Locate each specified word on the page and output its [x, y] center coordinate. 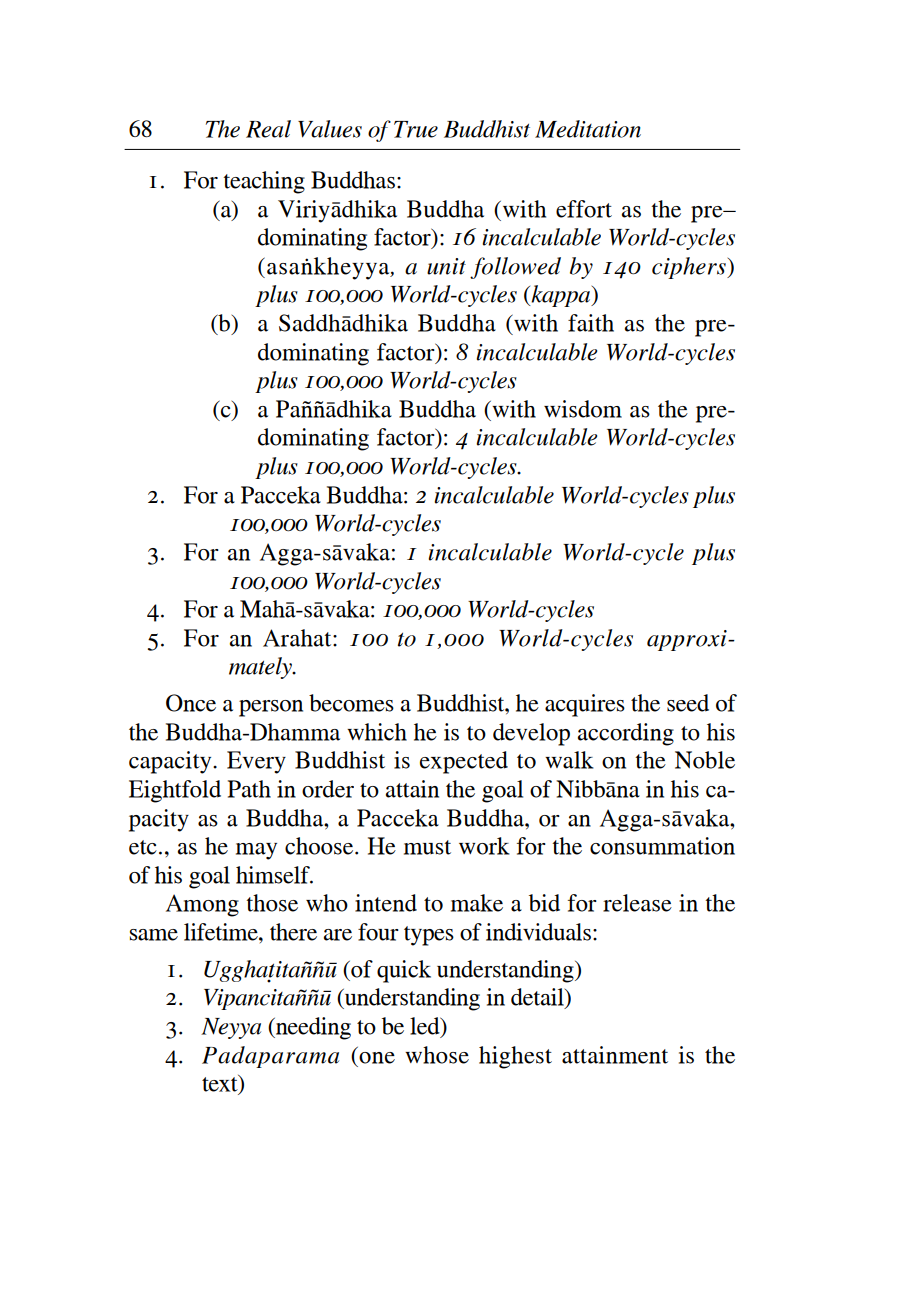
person [271, 708]
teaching [264, 182]
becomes [351, 703]
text [221, 1084]
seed [688, 703]
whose [437, 1055]
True [416, 129]
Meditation [588, 129]
